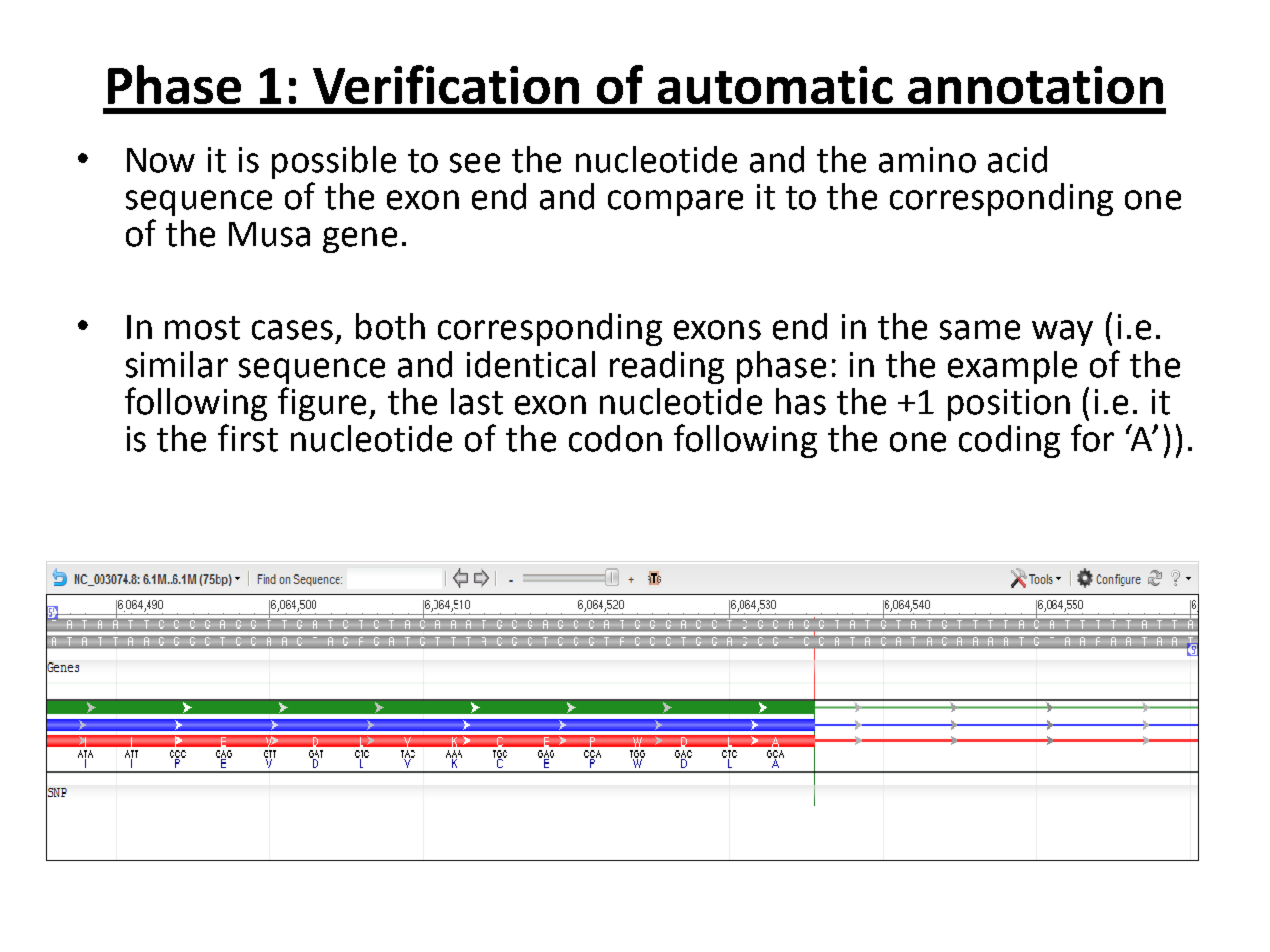 The height and width of the page is (952, 1270). Describe the element at coordinates (675, 203) in the page. I see `compare` at that location.
